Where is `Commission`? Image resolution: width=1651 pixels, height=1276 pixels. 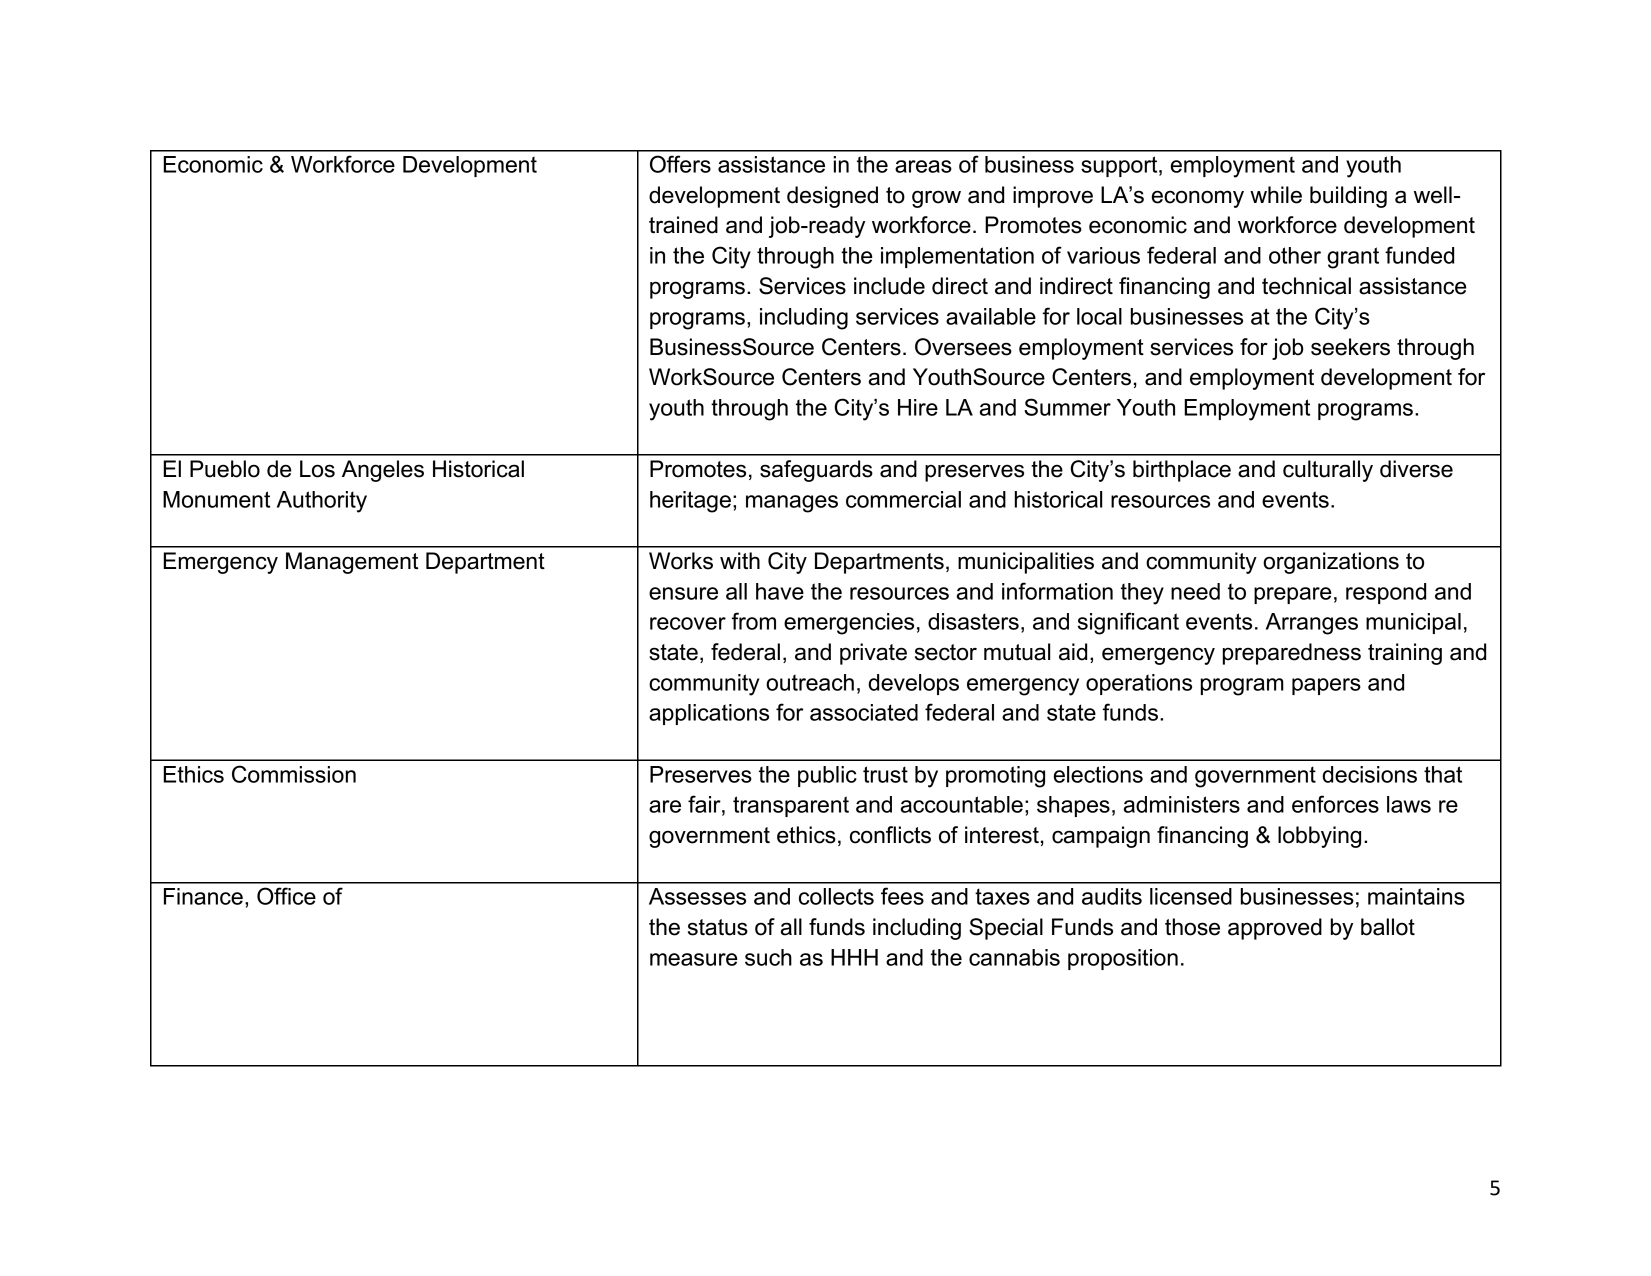 Commission is located at coordinates (294, 774).
